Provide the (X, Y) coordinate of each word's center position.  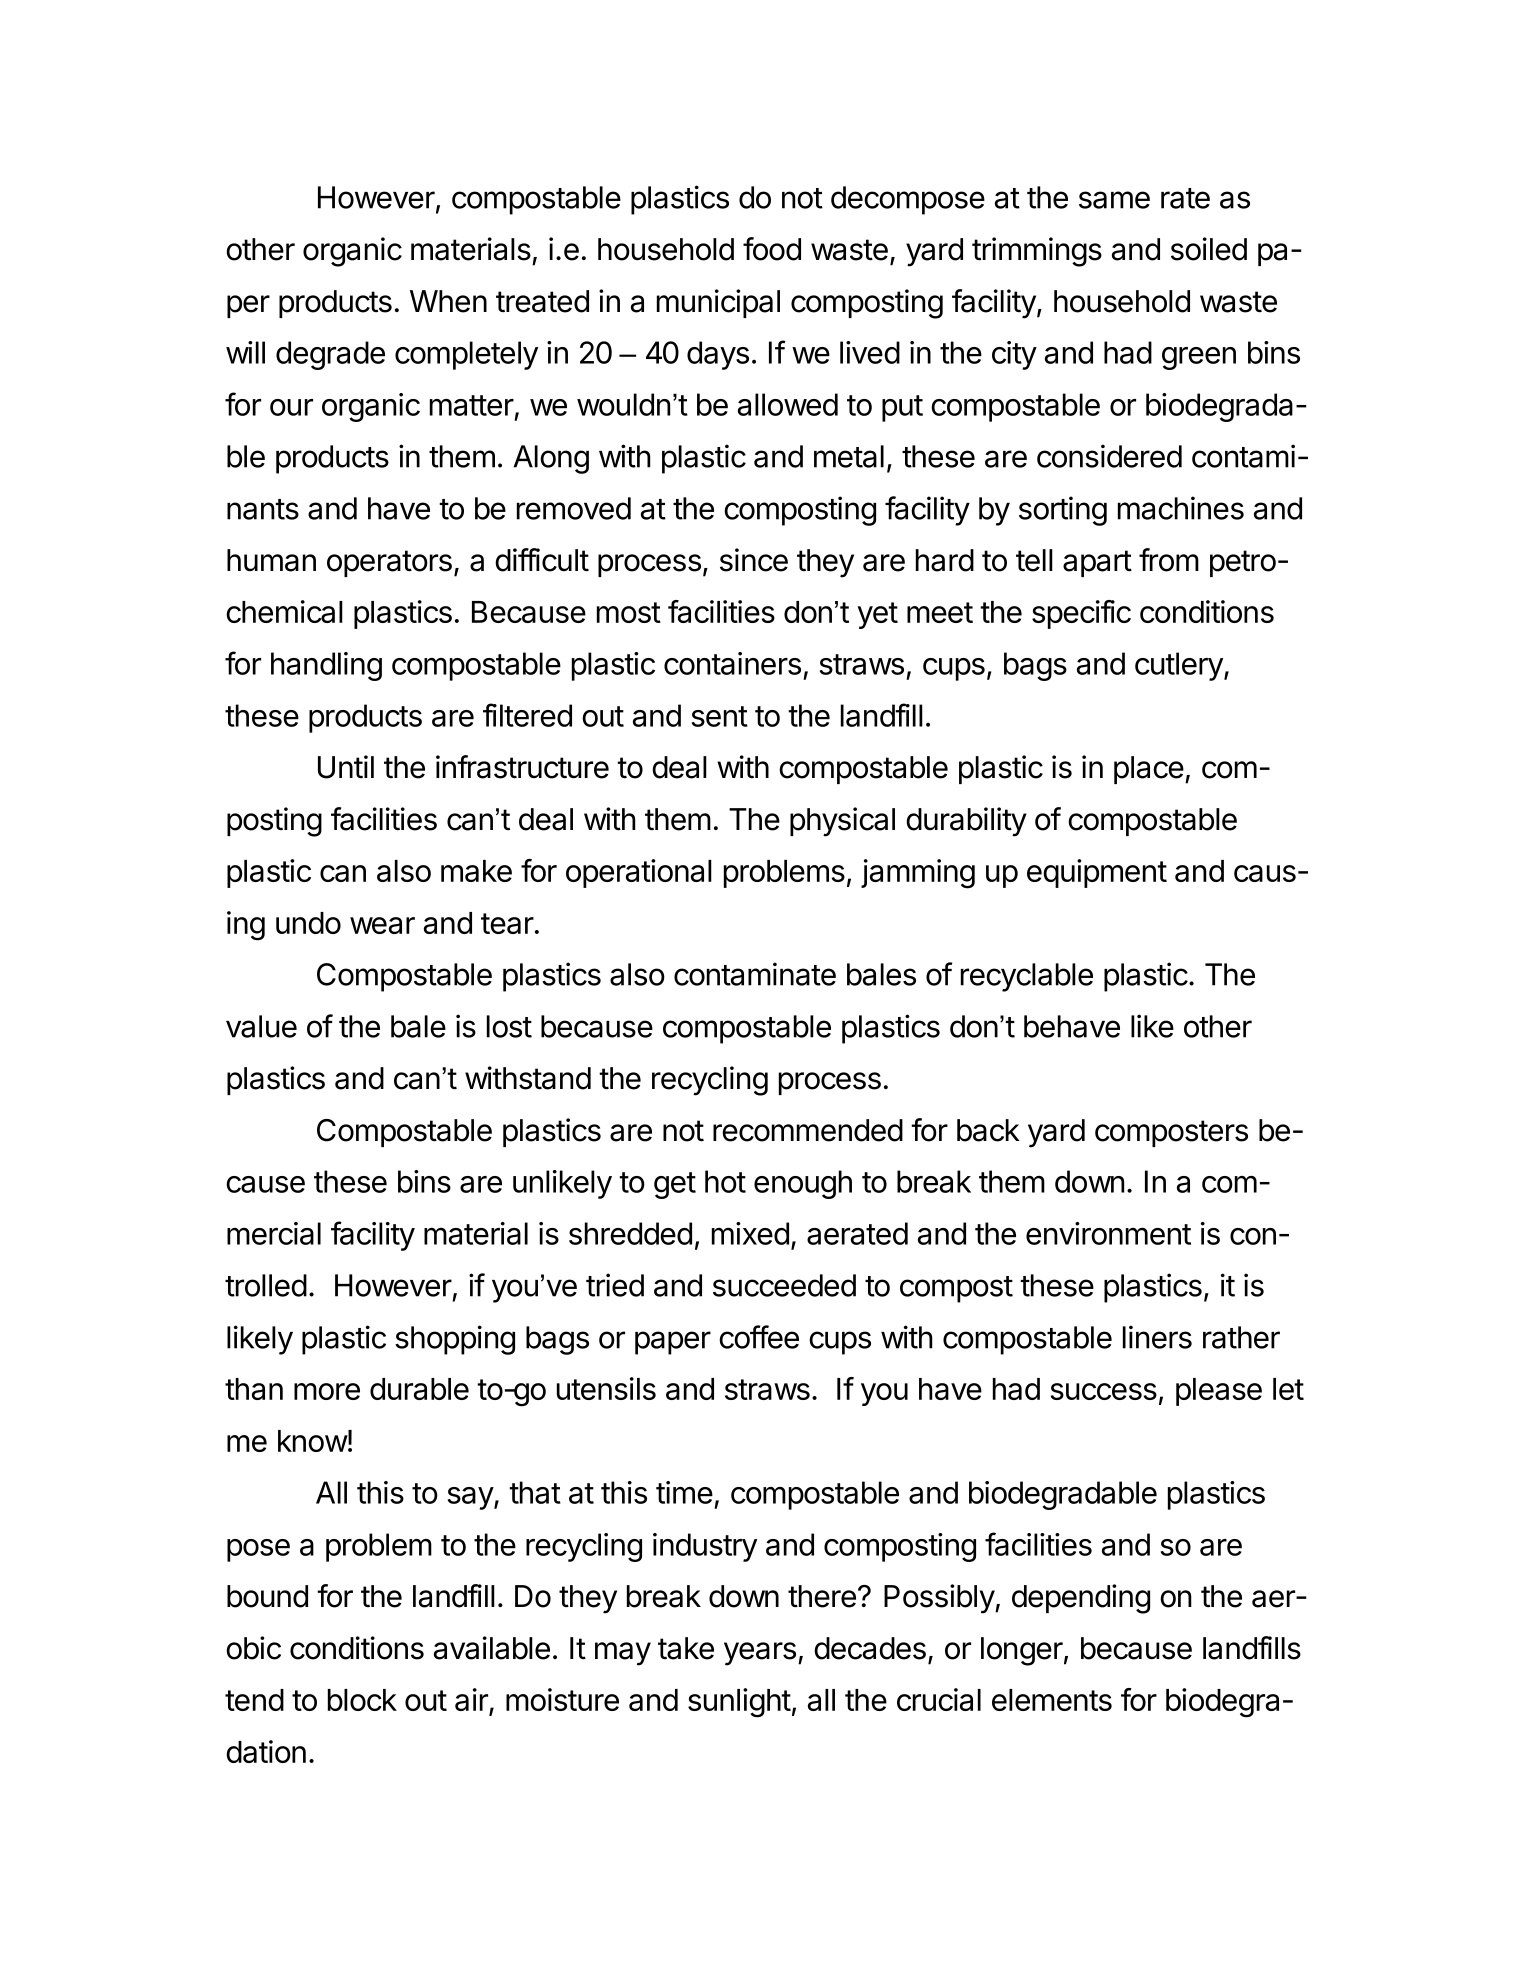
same (1114, 200)
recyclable (1027, 977)
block (362, 1700)
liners (1157, 1337)
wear (382, 925)
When (448, 301)
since (754, 560)
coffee (759, 1337)
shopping (455, 1340)
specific (1081, 614)
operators (389, 563)
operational (639, 873)
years (760, 1654)
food (772, 249)
